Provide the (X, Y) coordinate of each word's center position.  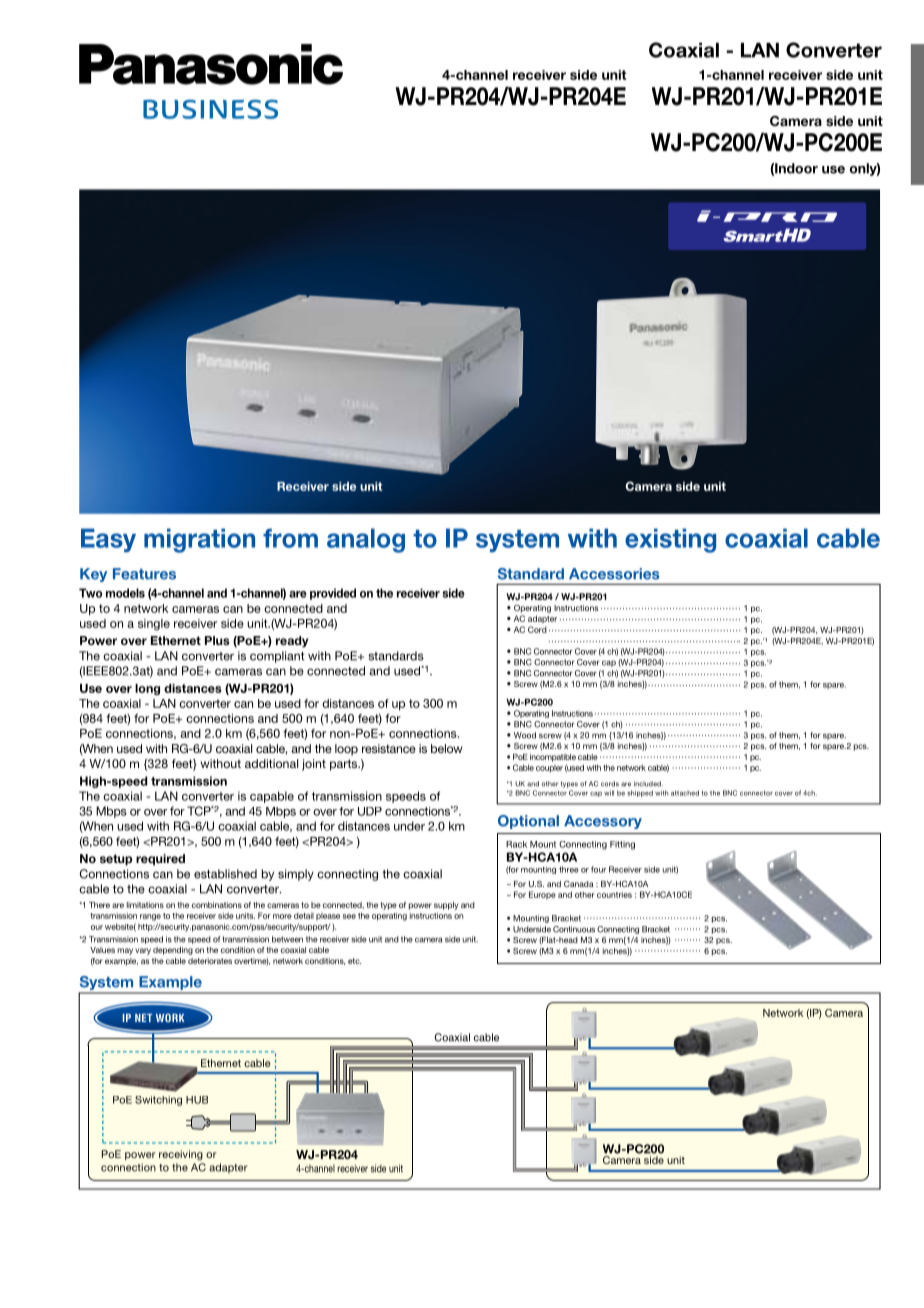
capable (272, 797)
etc (354, 961)
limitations (145, 905)
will (609, 793)
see (349, 916)
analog (366, 540)
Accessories (614, 574)
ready (292, 642)
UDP (370, 811)
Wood (525, 735)
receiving (181, 1155)
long (147, 689)
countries (614, 894)
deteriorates (210, 961)
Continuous (574, 929)
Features (144, 574)
